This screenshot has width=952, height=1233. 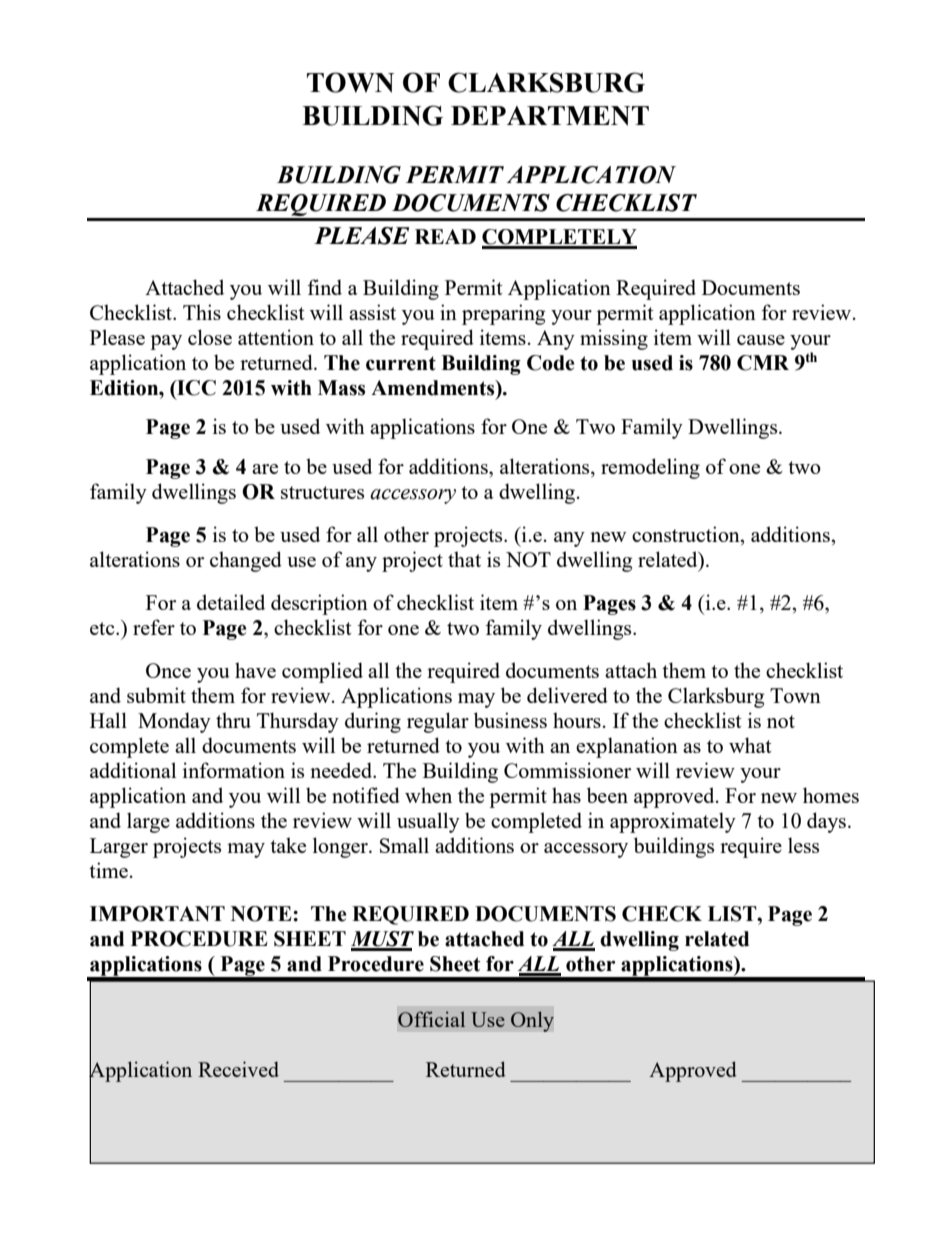 I want to click on remodeling, so click(x=650, y=468).
